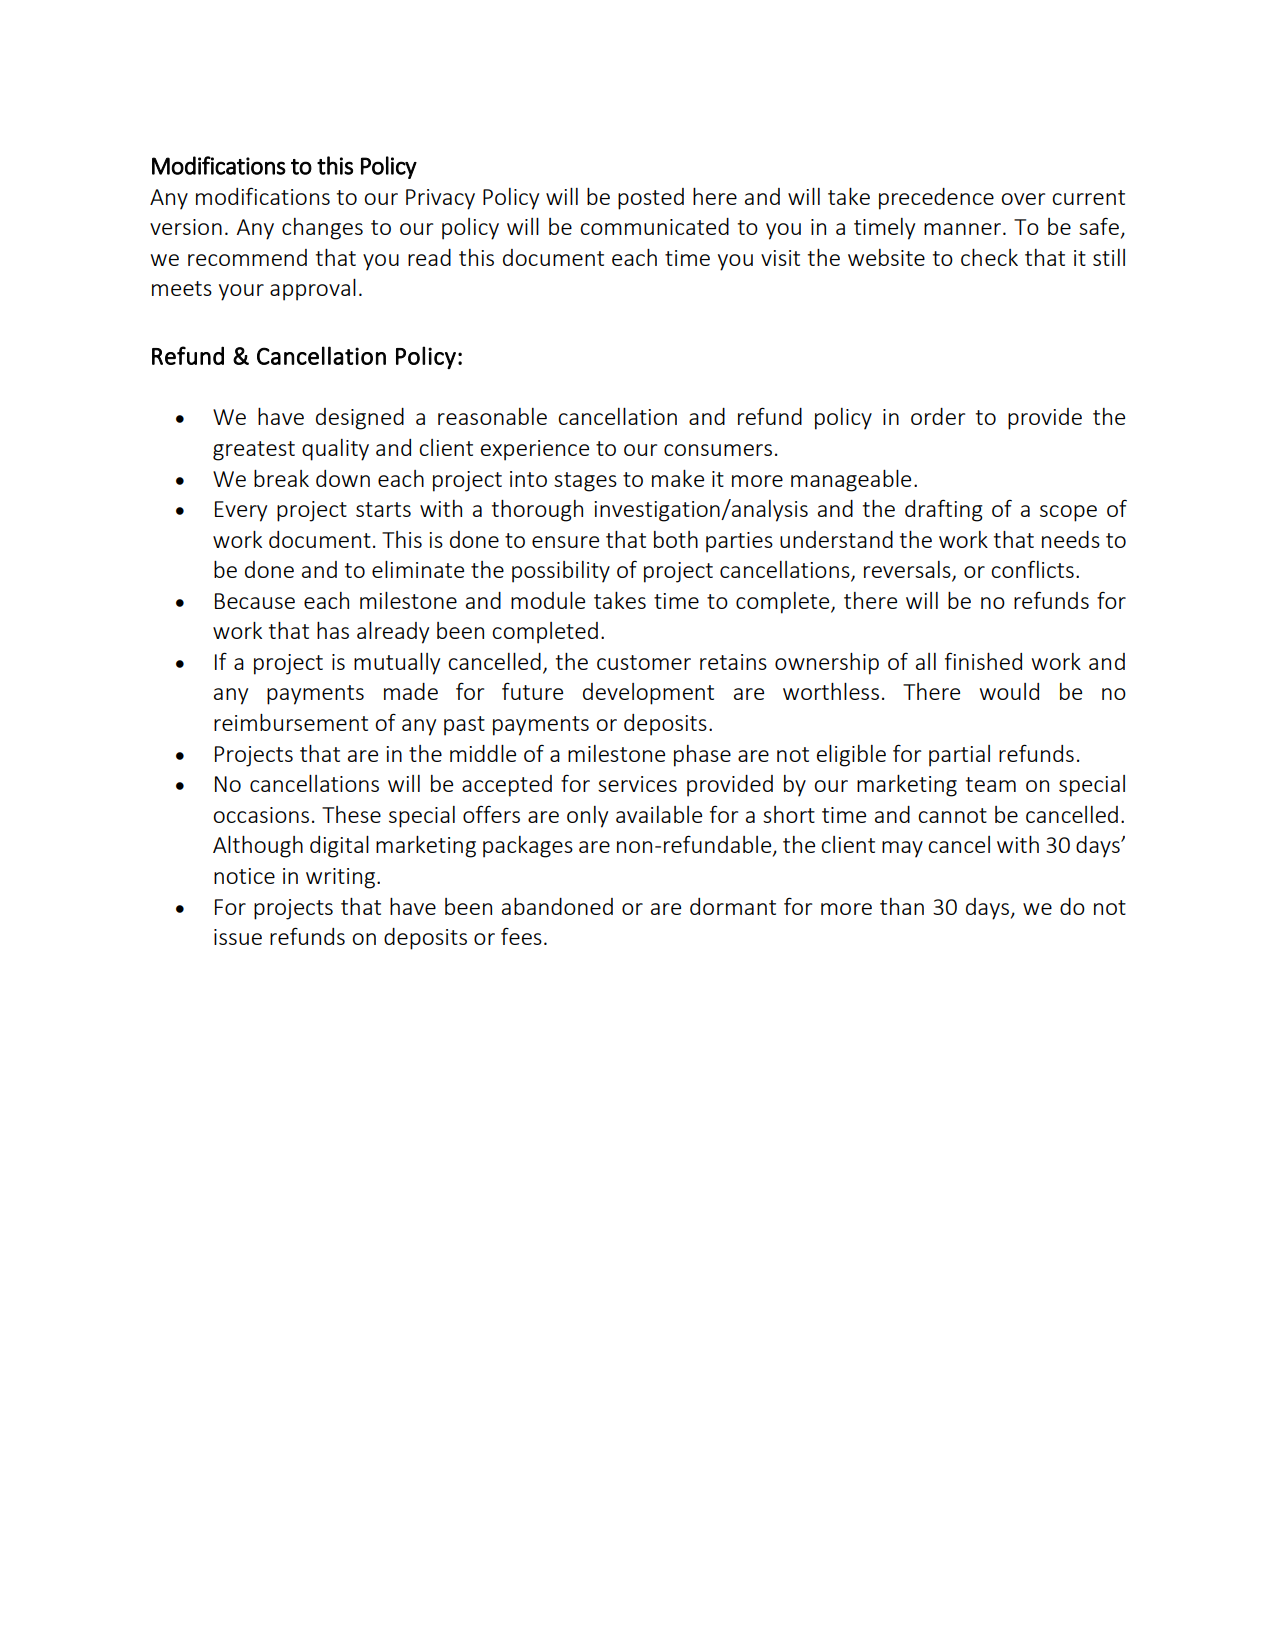  Describe the element at coordinates (644, 662) in the screenshot. I see `customer` at that location.
